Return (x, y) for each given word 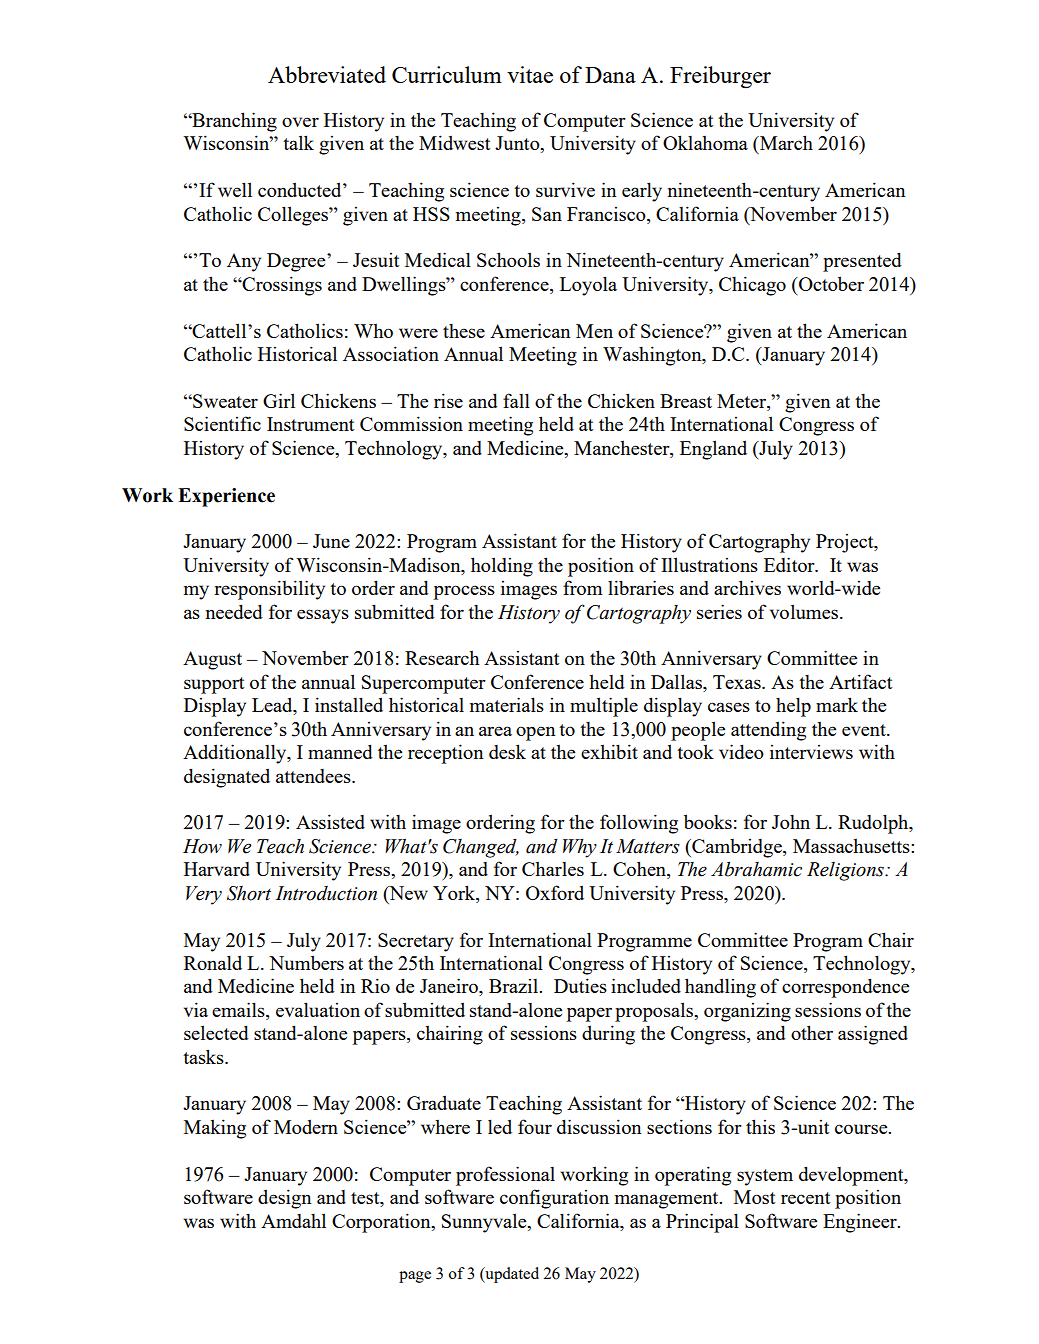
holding (502, 567)
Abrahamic (756, 869)
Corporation (382, 1223)
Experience (226, 497)
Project (846, 543)
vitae (530, 74)
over (300, 122)
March (785, 142)
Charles (553, 868)
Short (249, 893)
